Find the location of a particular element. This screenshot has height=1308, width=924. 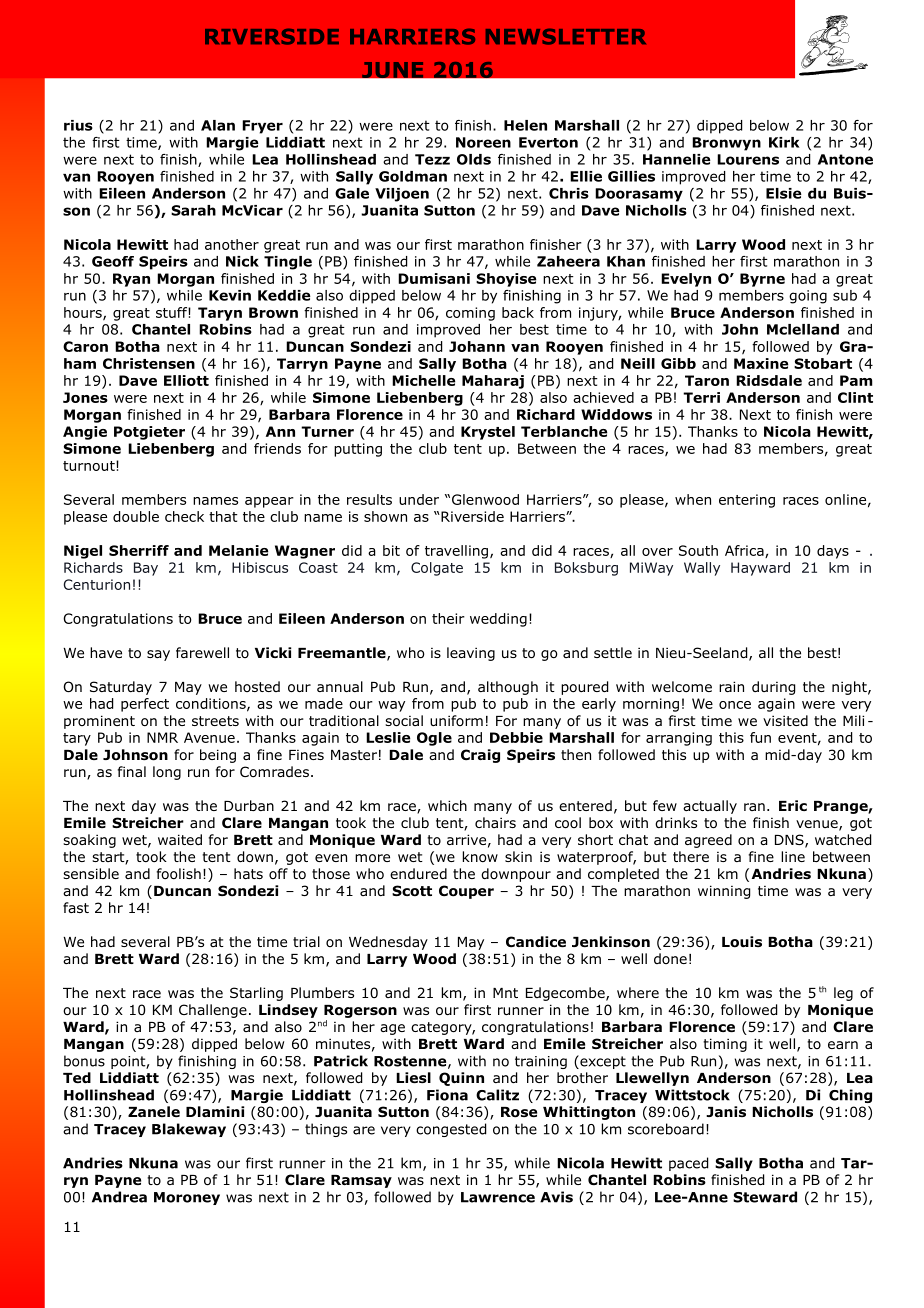

Maharaj is located at coordinates (493, 382).
